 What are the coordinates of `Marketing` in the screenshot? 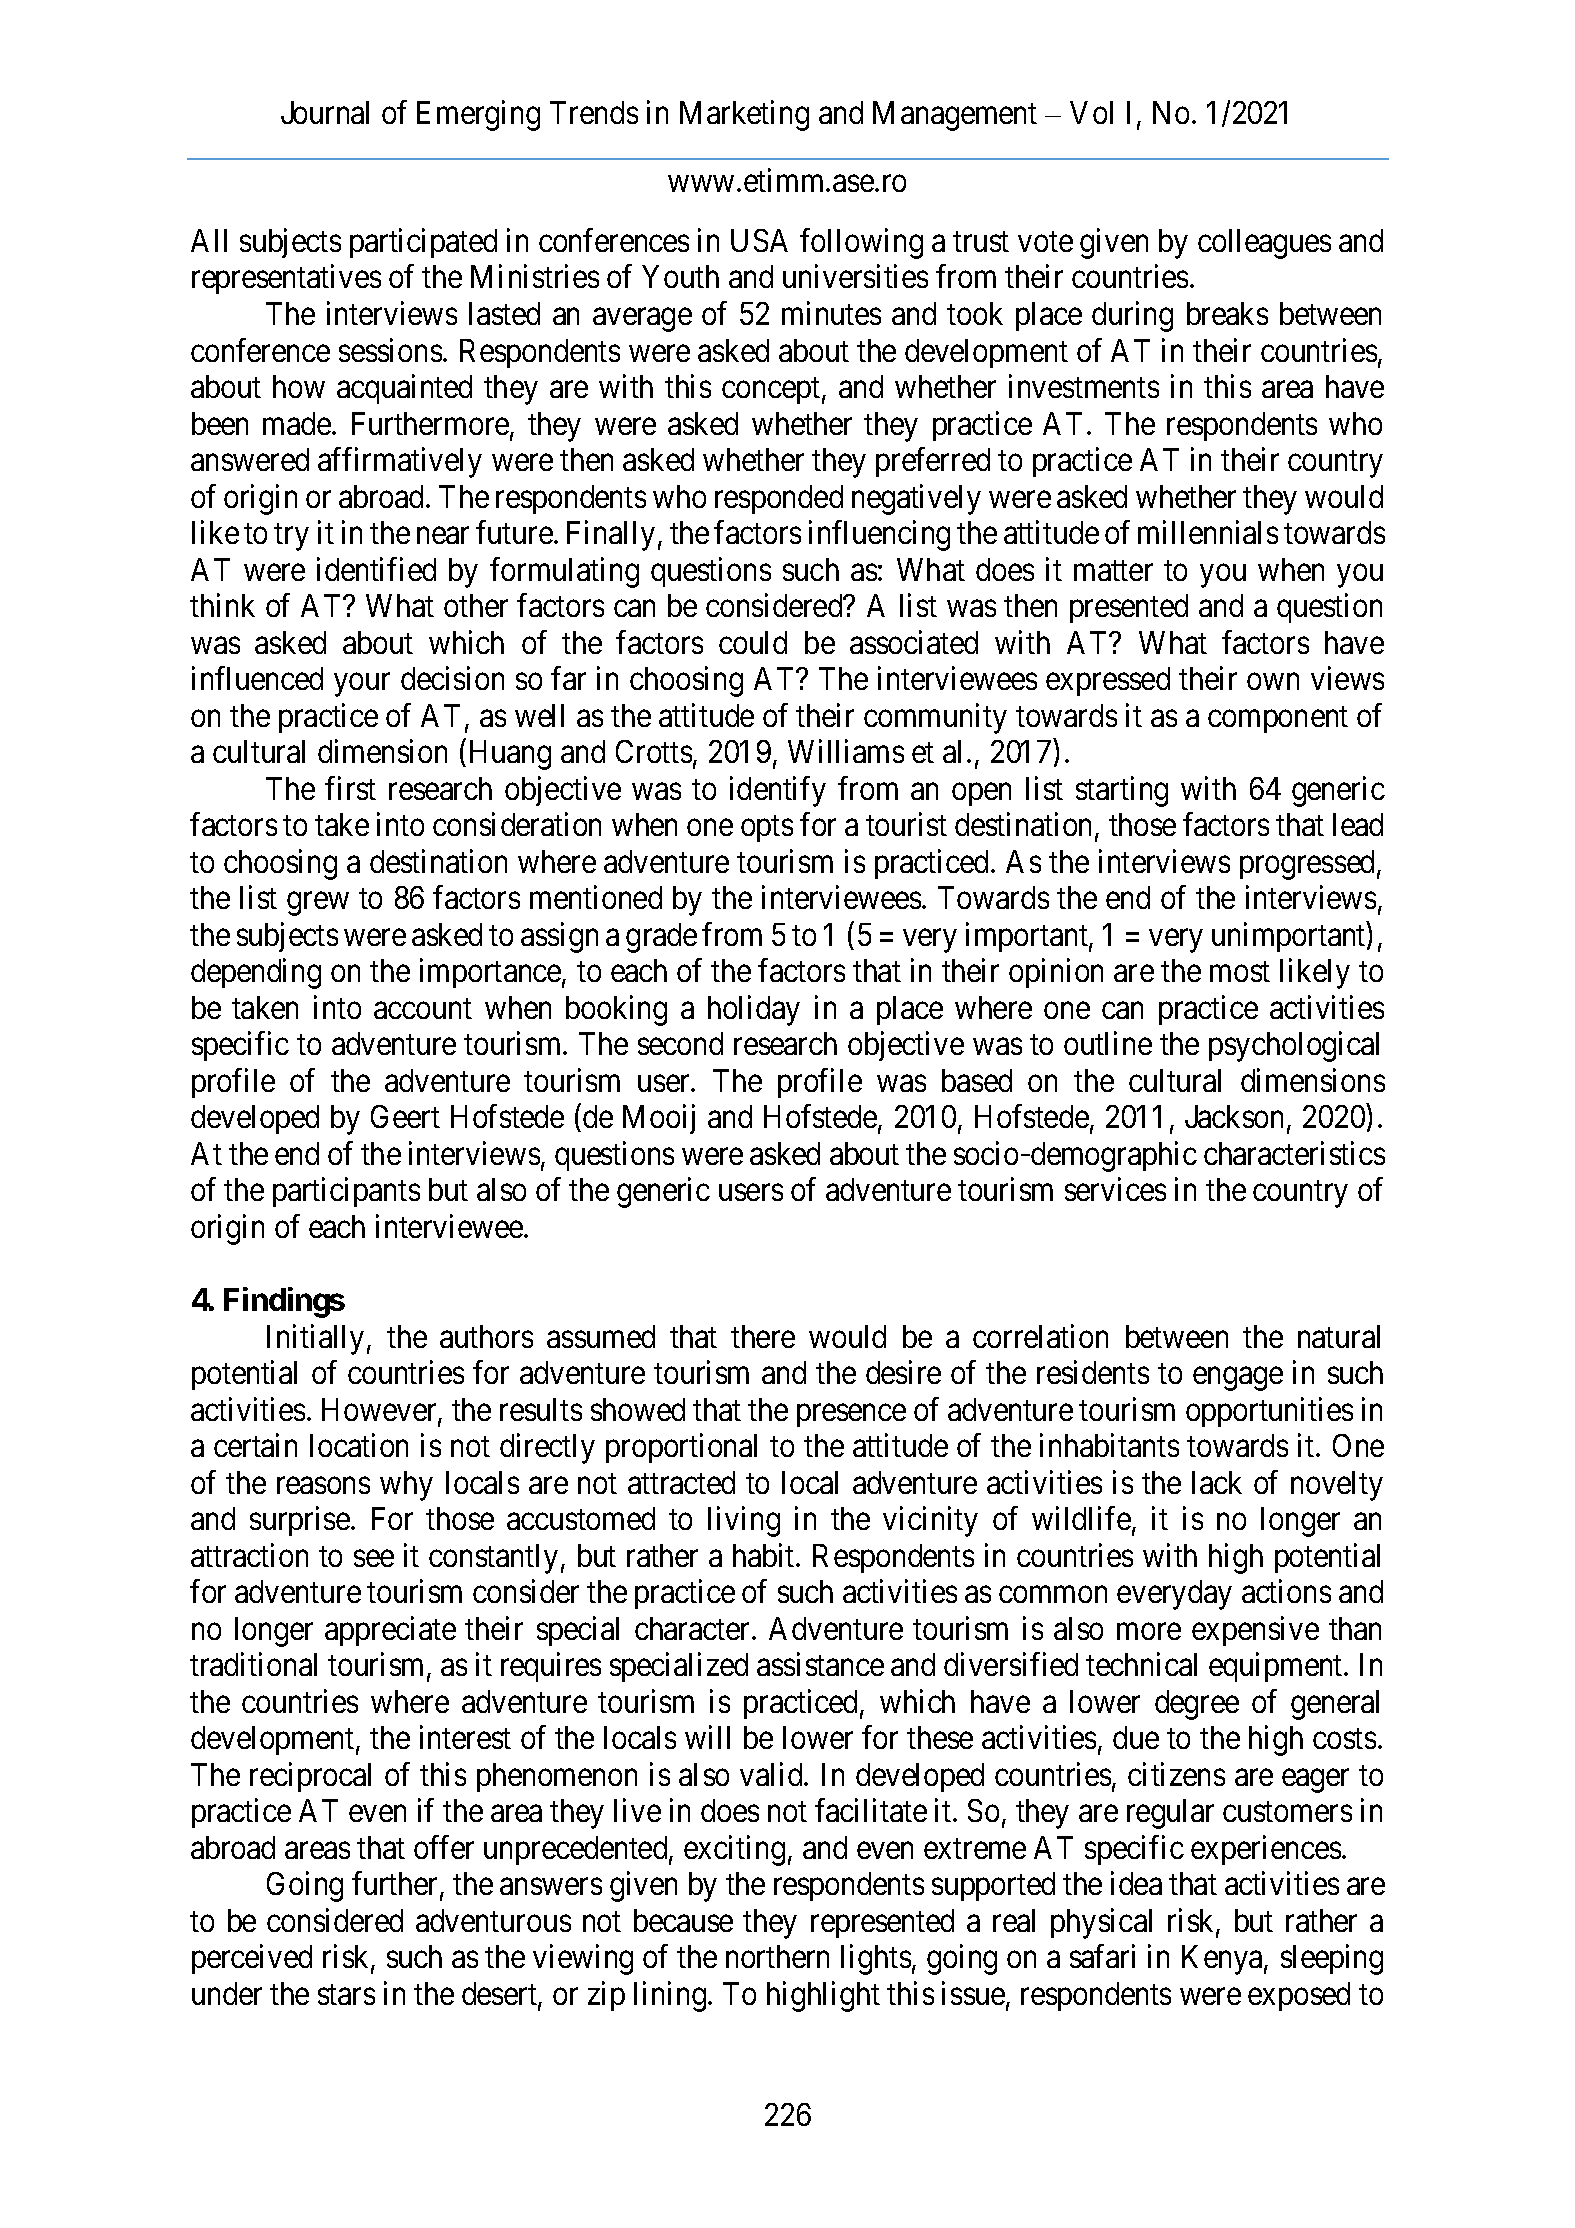 It's located at (744, 116).
